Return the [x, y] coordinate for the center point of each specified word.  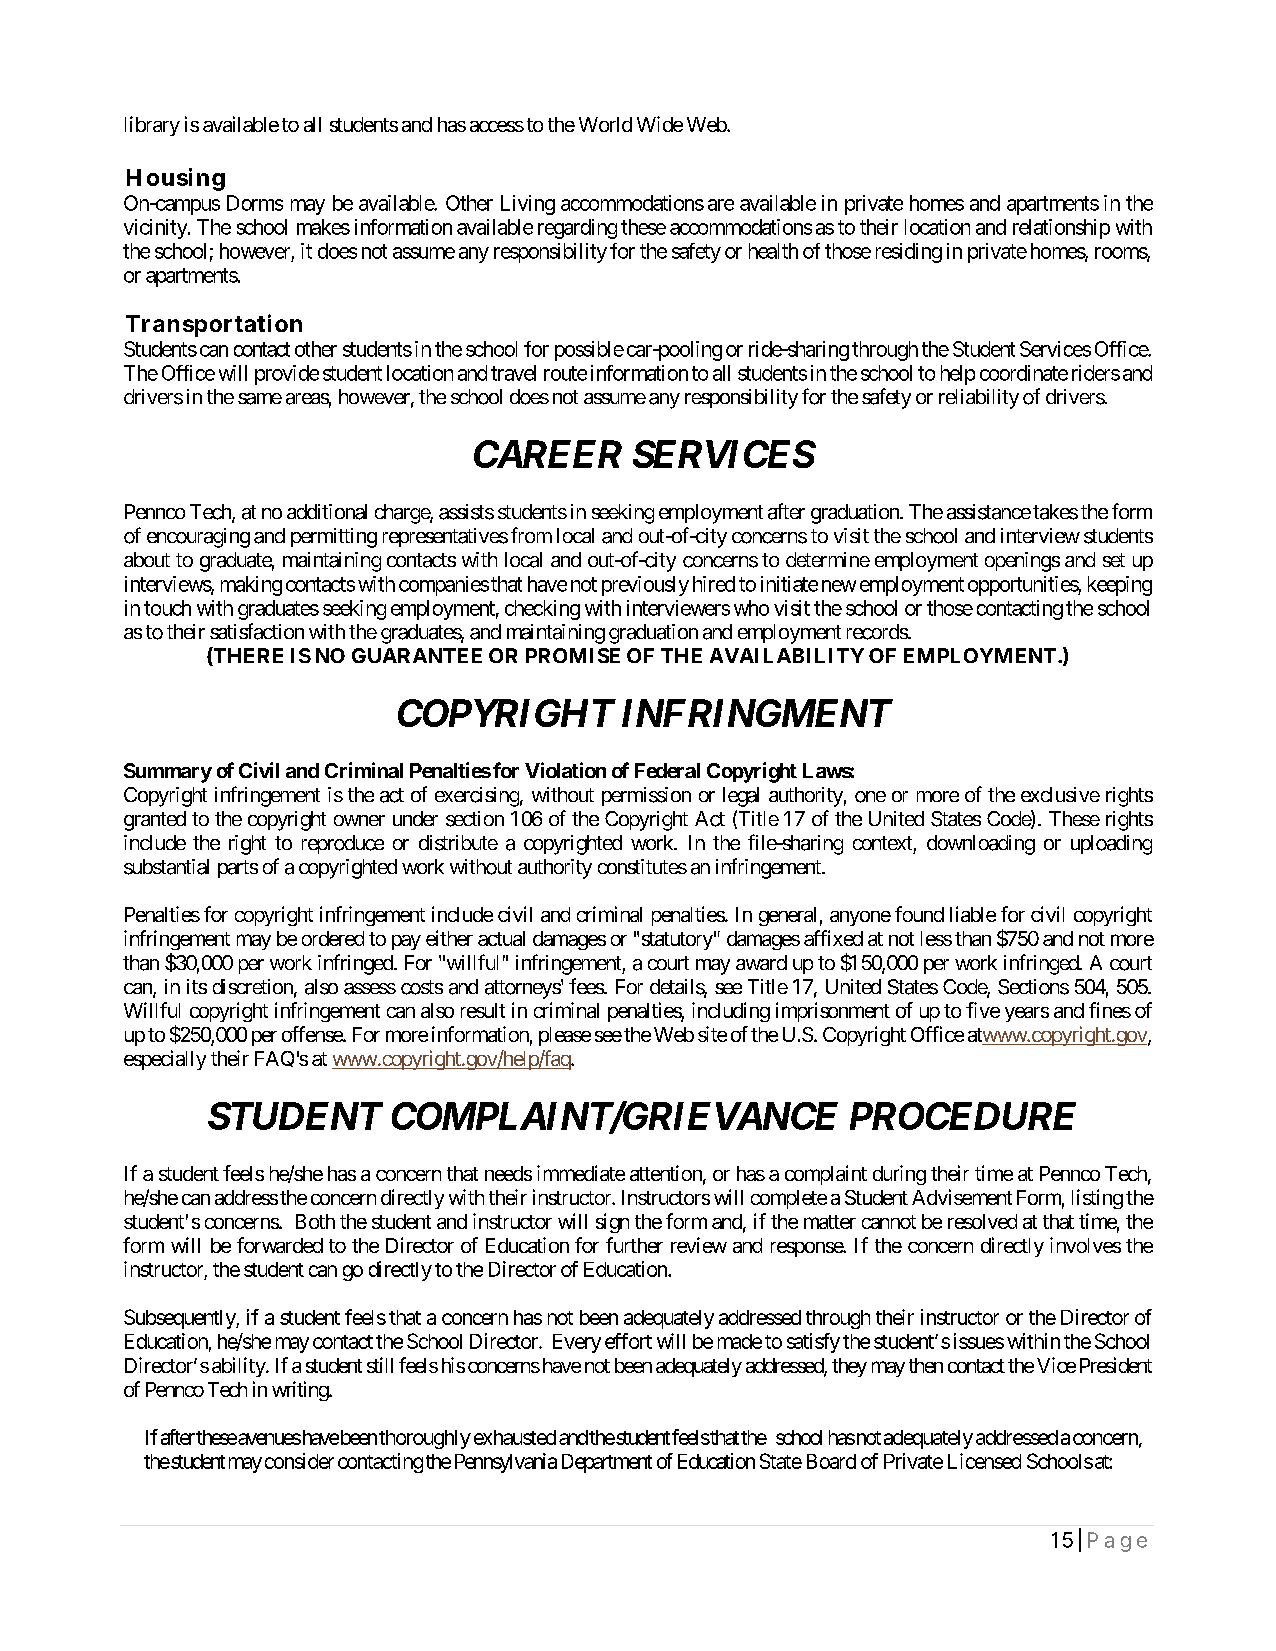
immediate [581, 1173]
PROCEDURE [963, 1116]
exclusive [1060, 794]
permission [646, 796]
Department [607, 1463]
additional [327, 512]
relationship [1061, 229]
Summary [168, 773]
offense [313, 1034]
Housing [176, 179]
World [605, 124]
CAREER [548, 454]
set [1114, 560]
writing [301, 1391]
